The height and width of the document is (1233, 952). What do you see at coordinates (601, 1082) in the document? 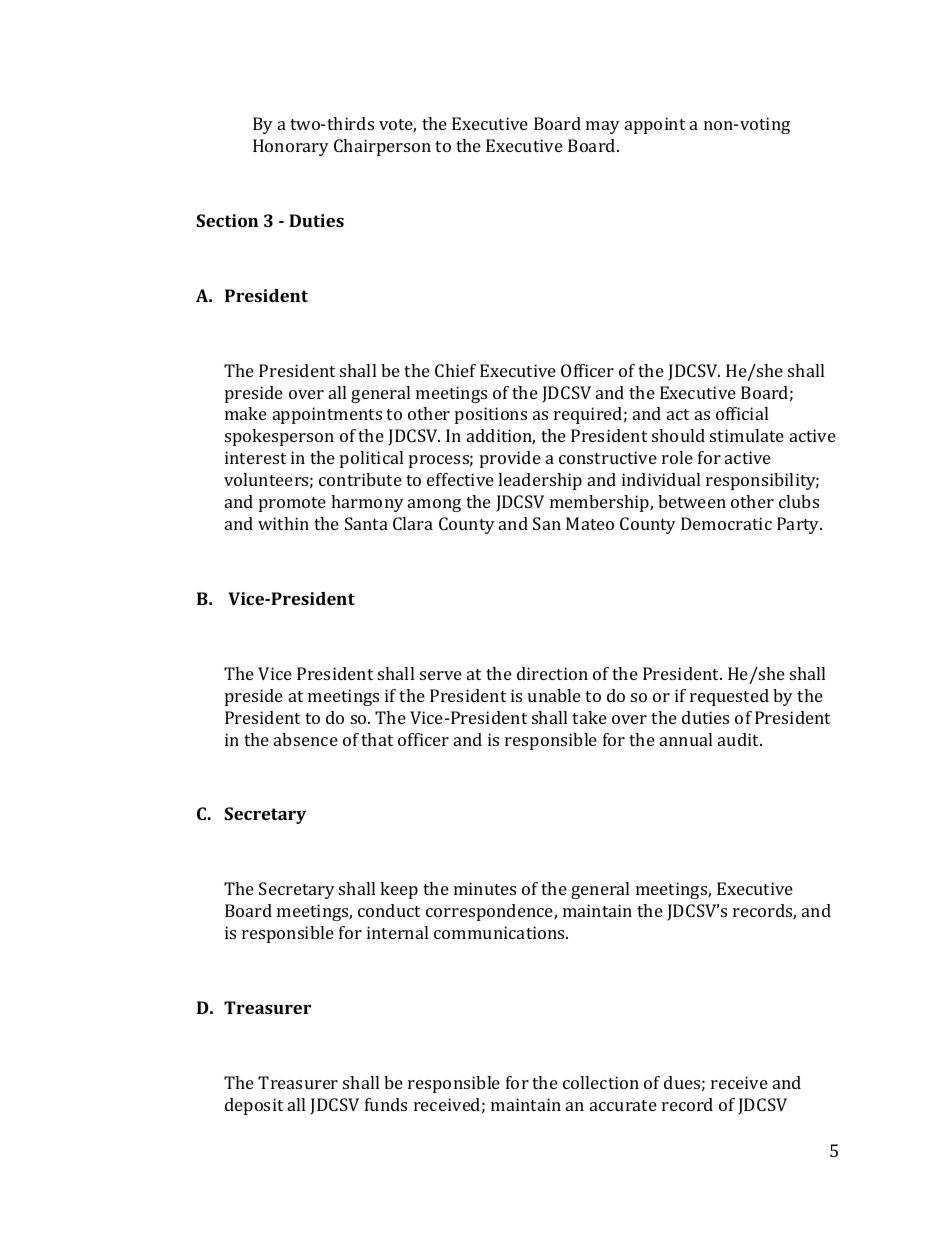
I see `collection` at bounding box center [601, 1082].
